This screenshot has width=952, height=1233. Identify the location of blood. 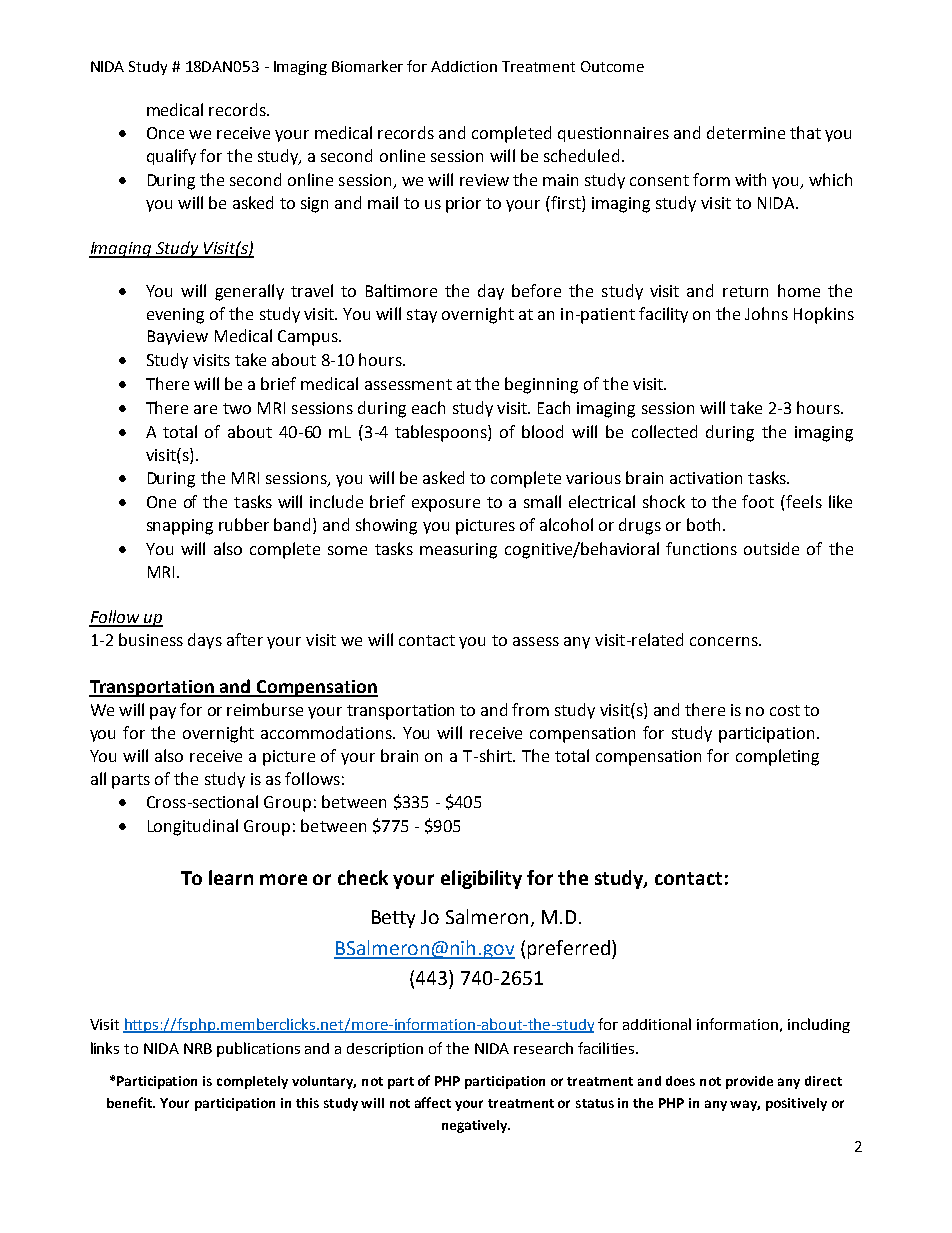
(542, 431).
